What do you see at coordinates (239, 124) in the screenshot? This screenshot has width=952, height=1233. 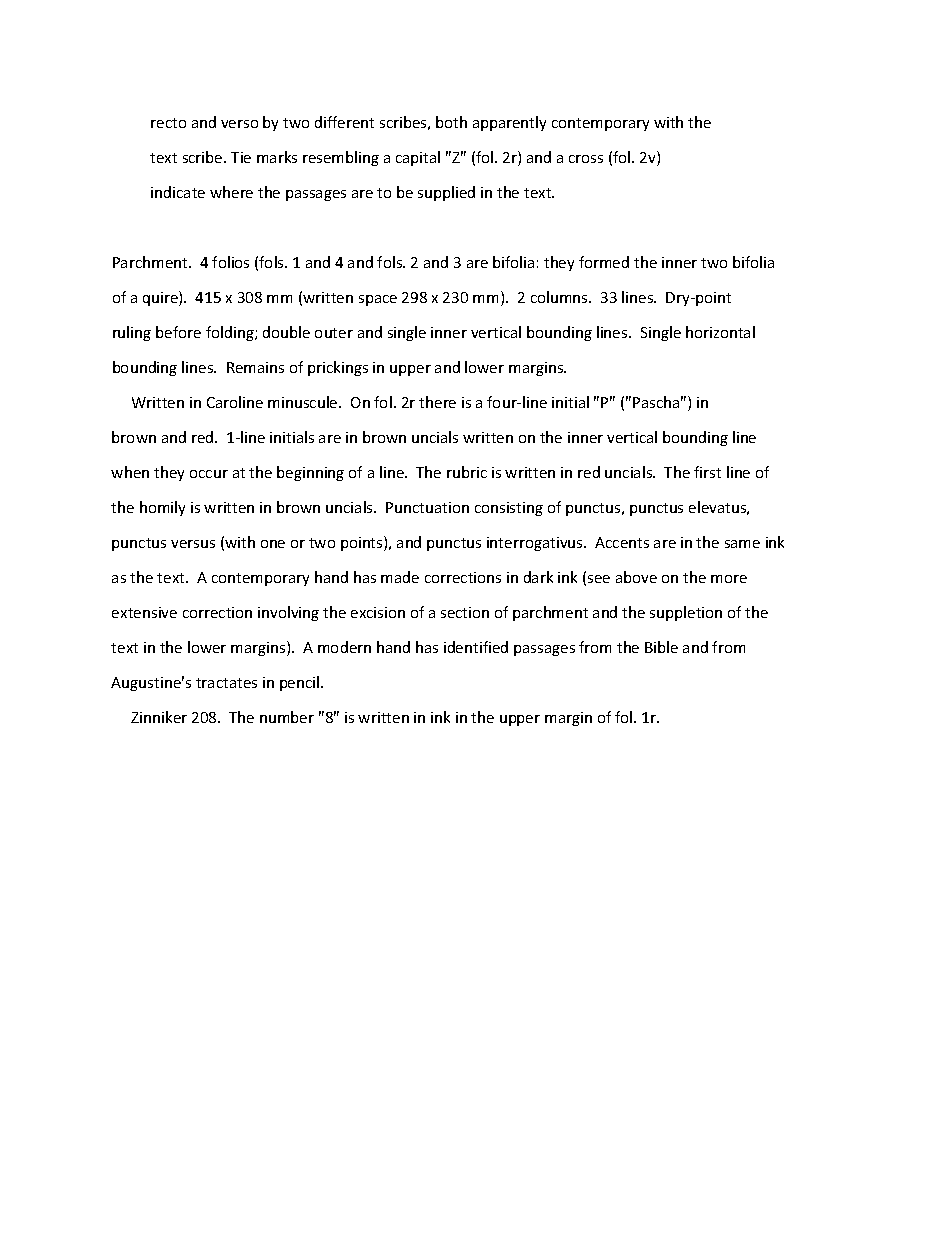 I see `verso` at bounding box center [239, 124].
